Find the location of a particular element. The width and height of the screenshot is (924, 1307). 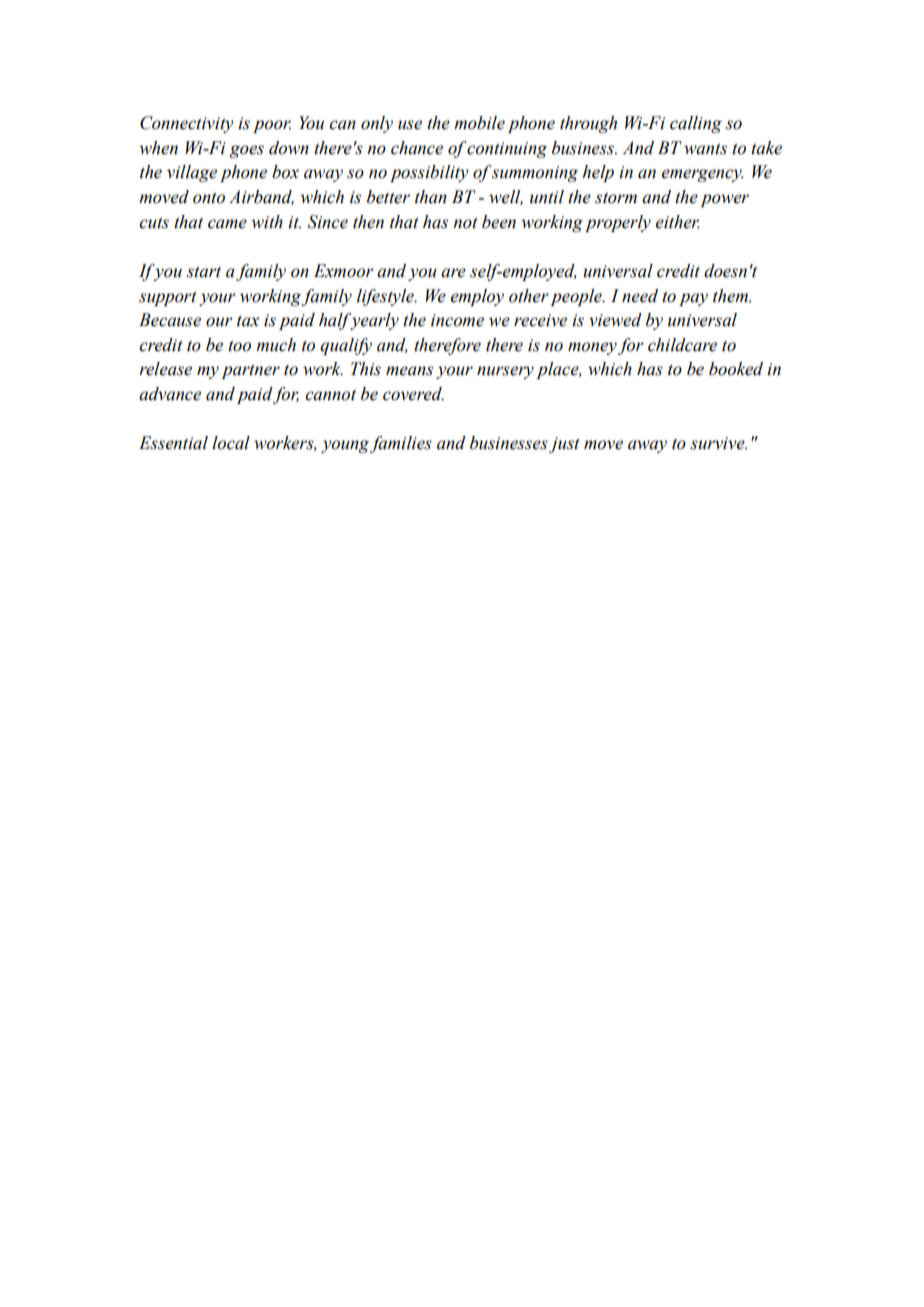

local is located at coordinates (231, 443).
